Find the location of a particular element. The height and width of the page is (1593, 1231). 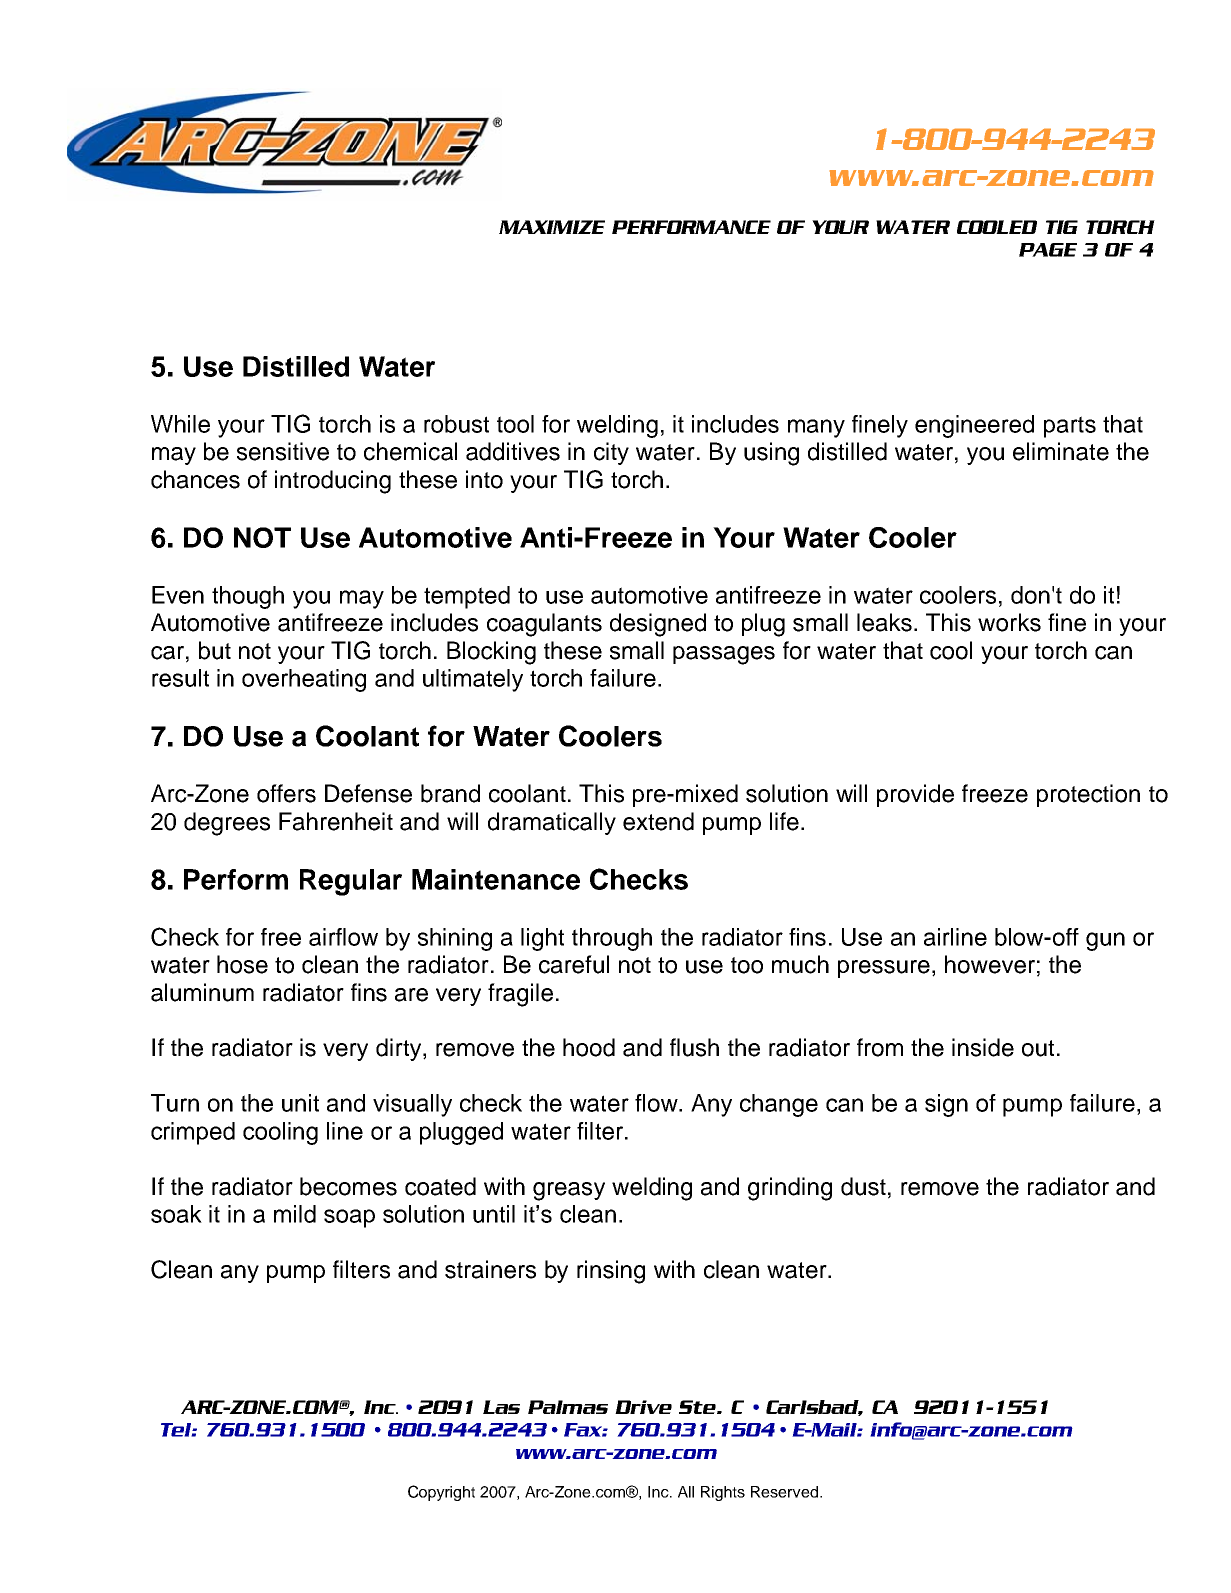

sensitive is located at coordinates (283, 451).
